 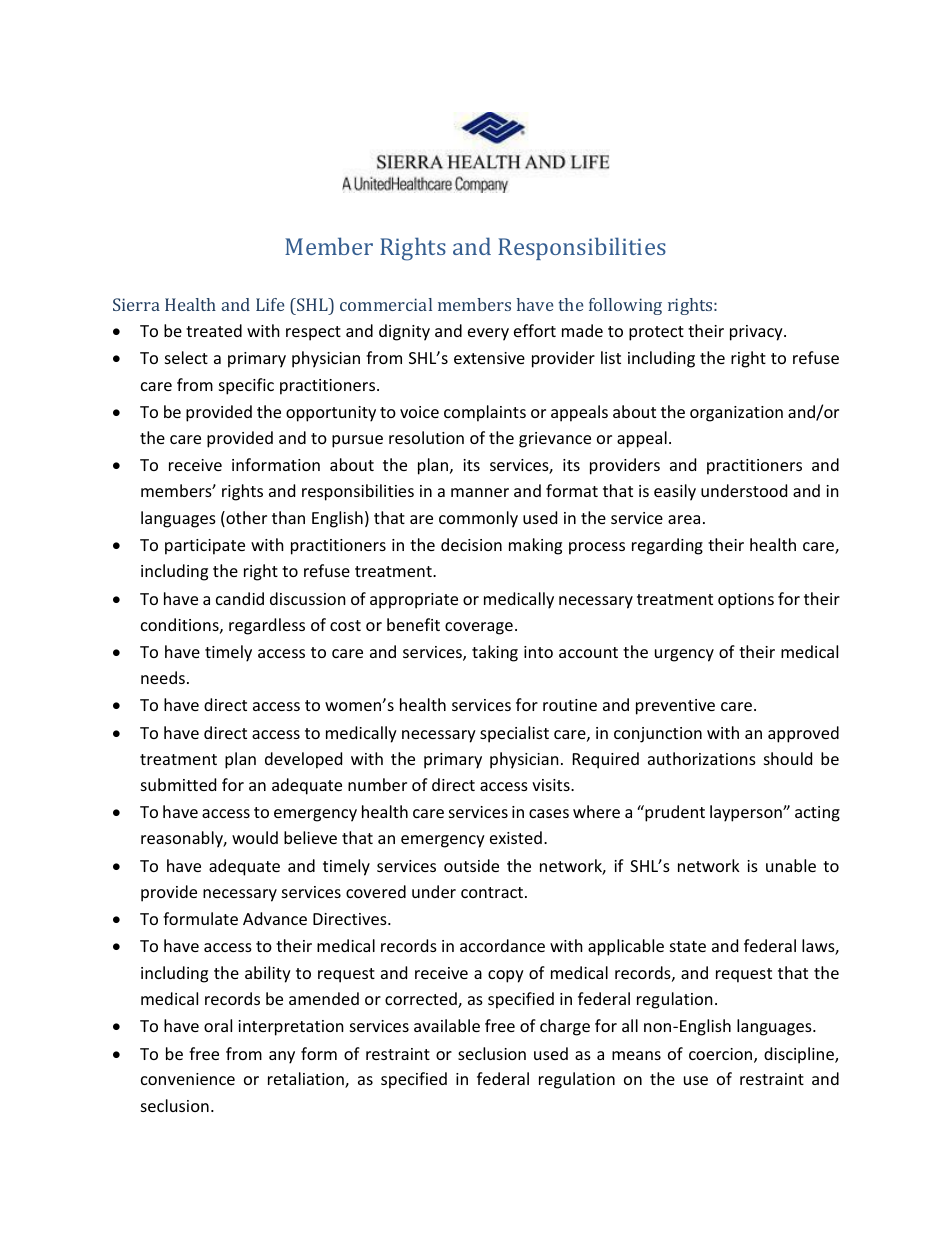 What do you see at coordinates (214, 330) in the screenshot?
I see `treated` at bounding box center [214, 330].
